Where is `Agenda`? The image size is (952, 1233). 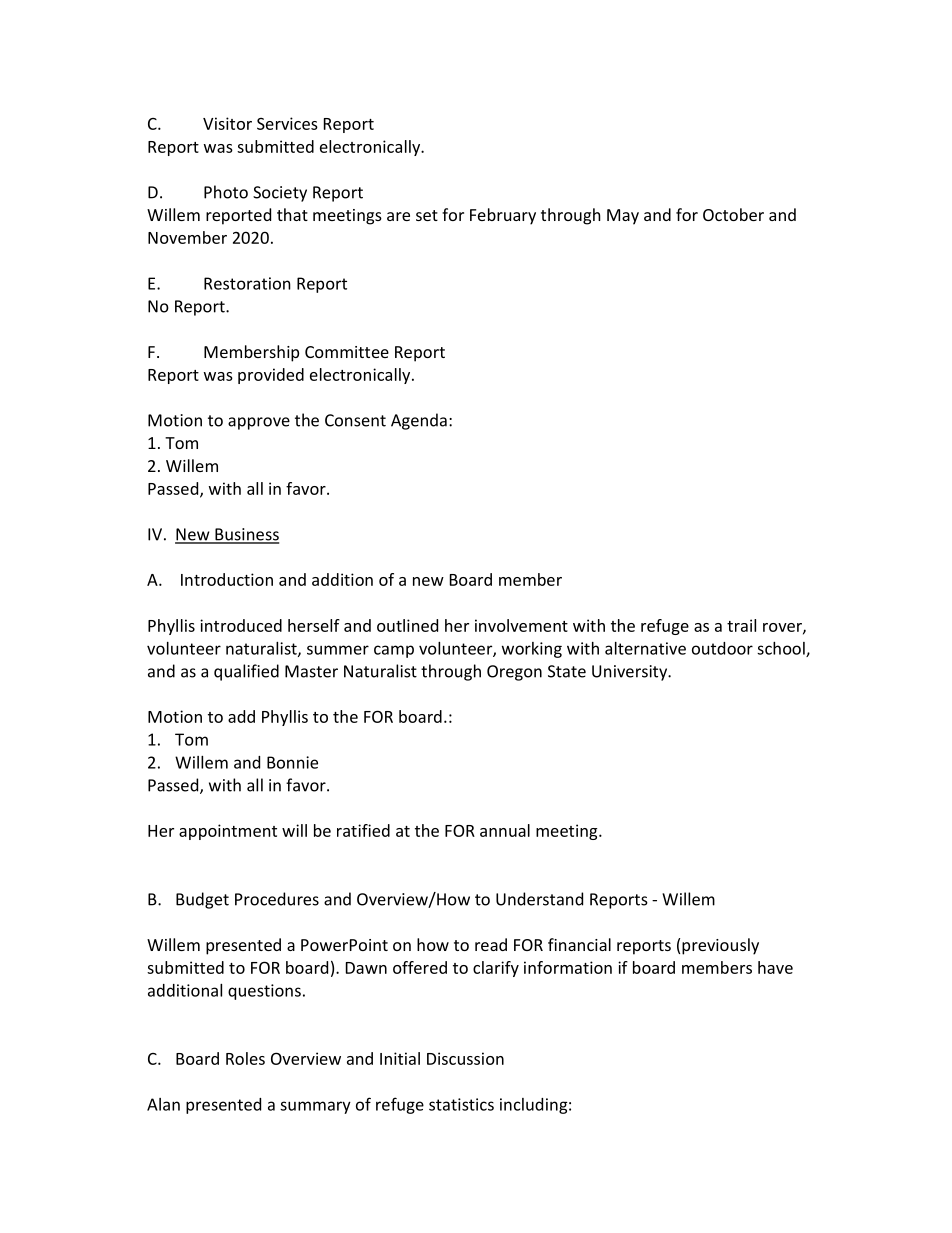
Agenda is located at coordinates (419, 421).
